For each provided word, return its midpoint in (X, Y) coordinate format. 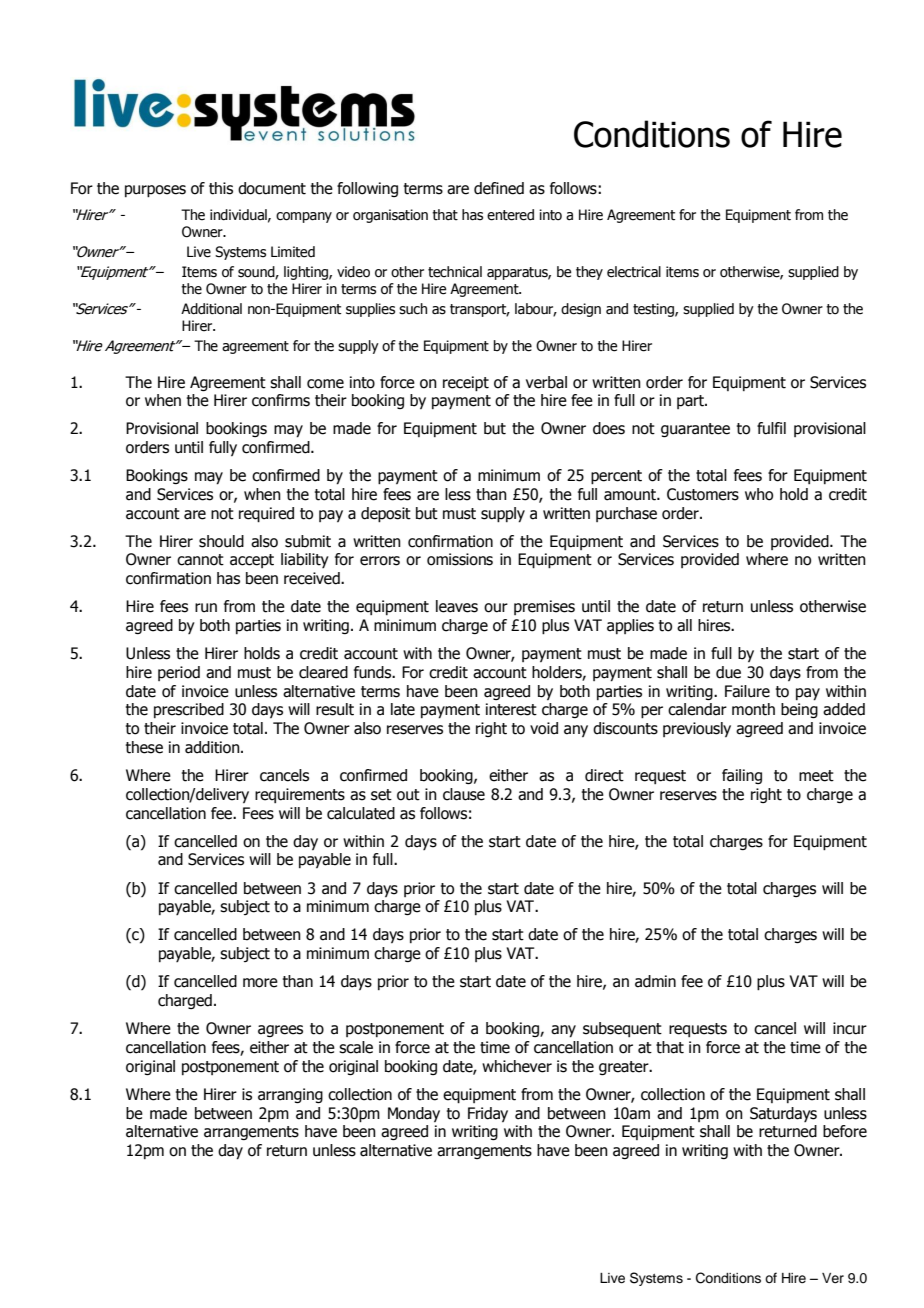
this (221, 188)
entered (510, 215)
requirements (300, 795)
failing (742, 776)
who (759, 494)
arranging (290, 1095)
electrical (634, 272)
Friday (488, 1114)
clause (464, 794)
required (266, 515)
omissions (460, 559)
